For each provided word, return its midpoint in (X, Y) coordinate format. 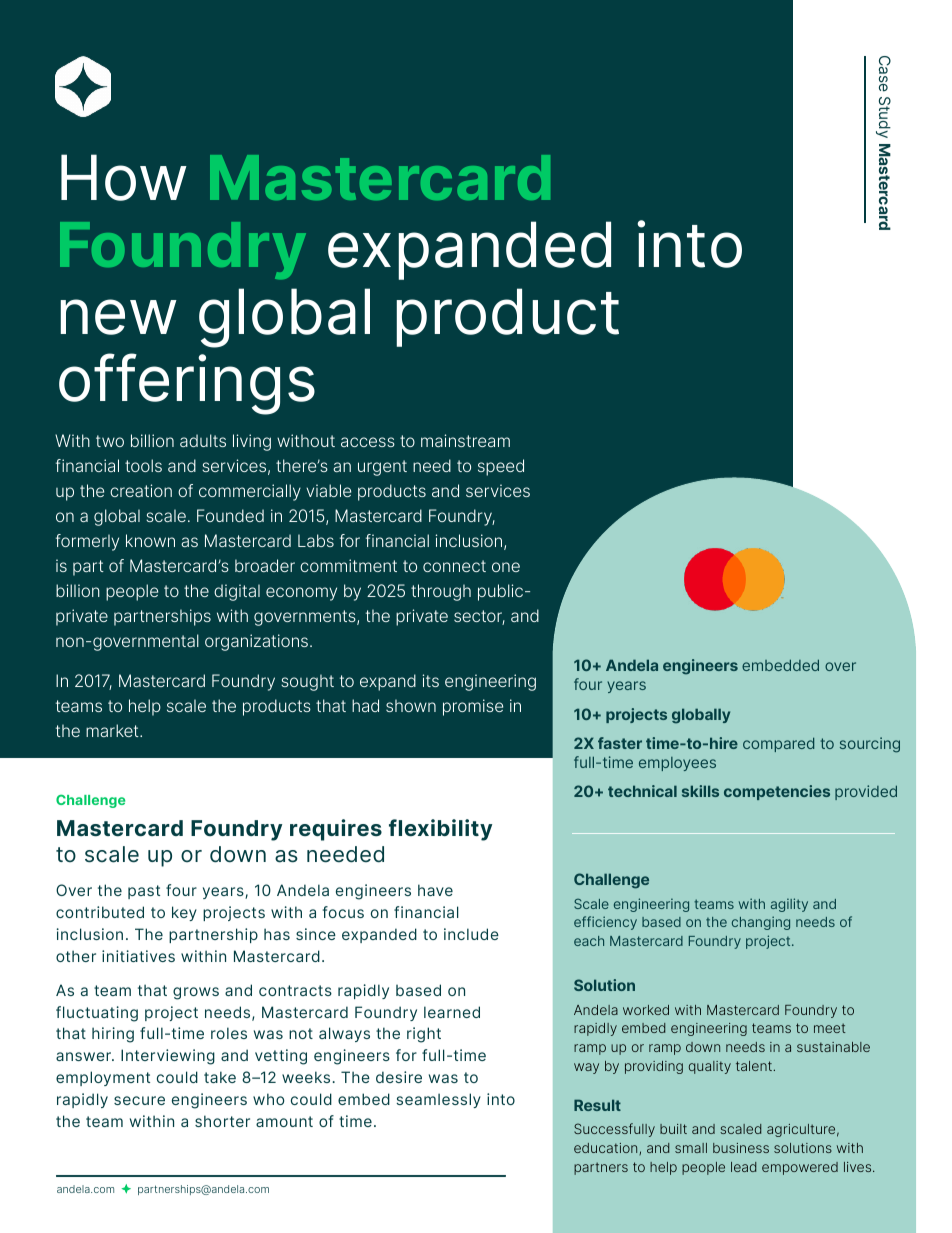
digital (237, 592)
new (118, 317)
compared (778, 744)
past (144, 892)
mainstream (465, 440)
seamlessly (438, 1100)
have (435, 890)
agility (789, 905)
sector (479, 617)
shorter (222, 1121)
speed (501, 467)
